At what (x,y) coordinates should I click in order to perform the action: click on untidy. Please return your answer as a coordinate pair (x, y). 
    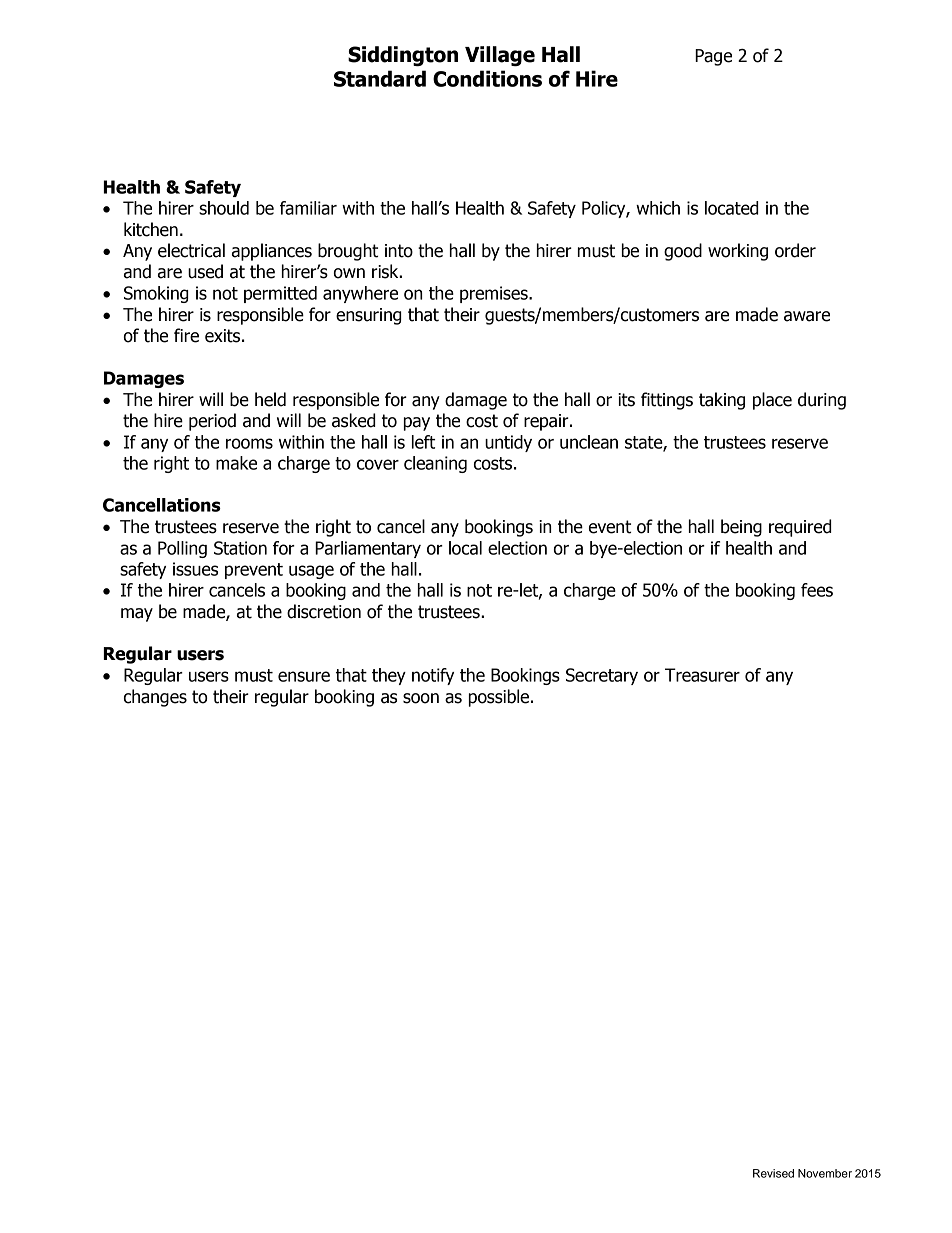
    Looking at the image, I should click on (508, 443).
